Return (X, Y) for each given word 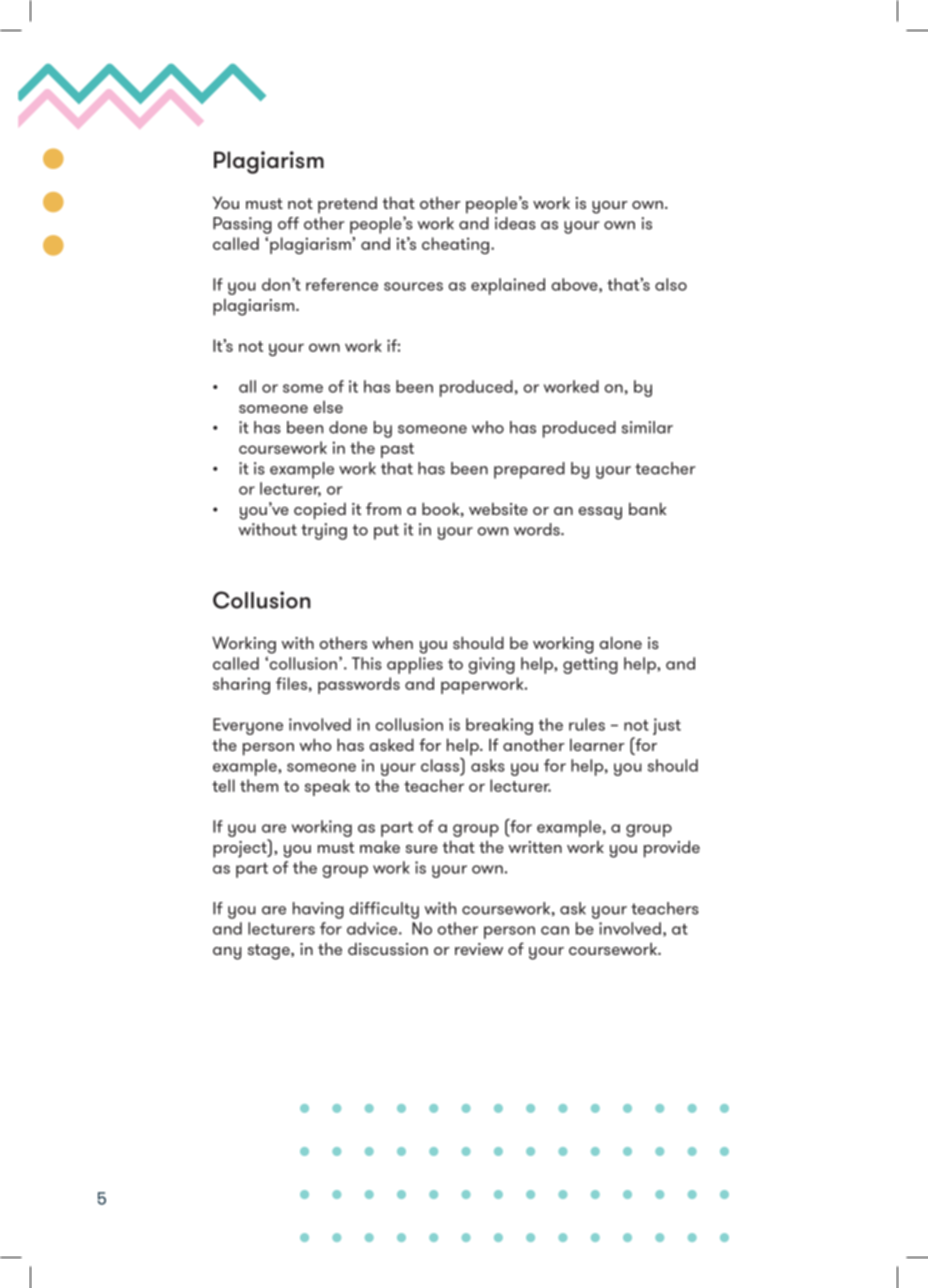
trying (324, 531)
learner (597, 745)
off (288, 223)
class (441, 764)
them (259, 785)
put (386, 532)
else (328, 407)
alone (621, 642)
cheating (457, 245)
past (397, 450)
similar (647, 427)
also (671, 284)
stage (270, 952)
